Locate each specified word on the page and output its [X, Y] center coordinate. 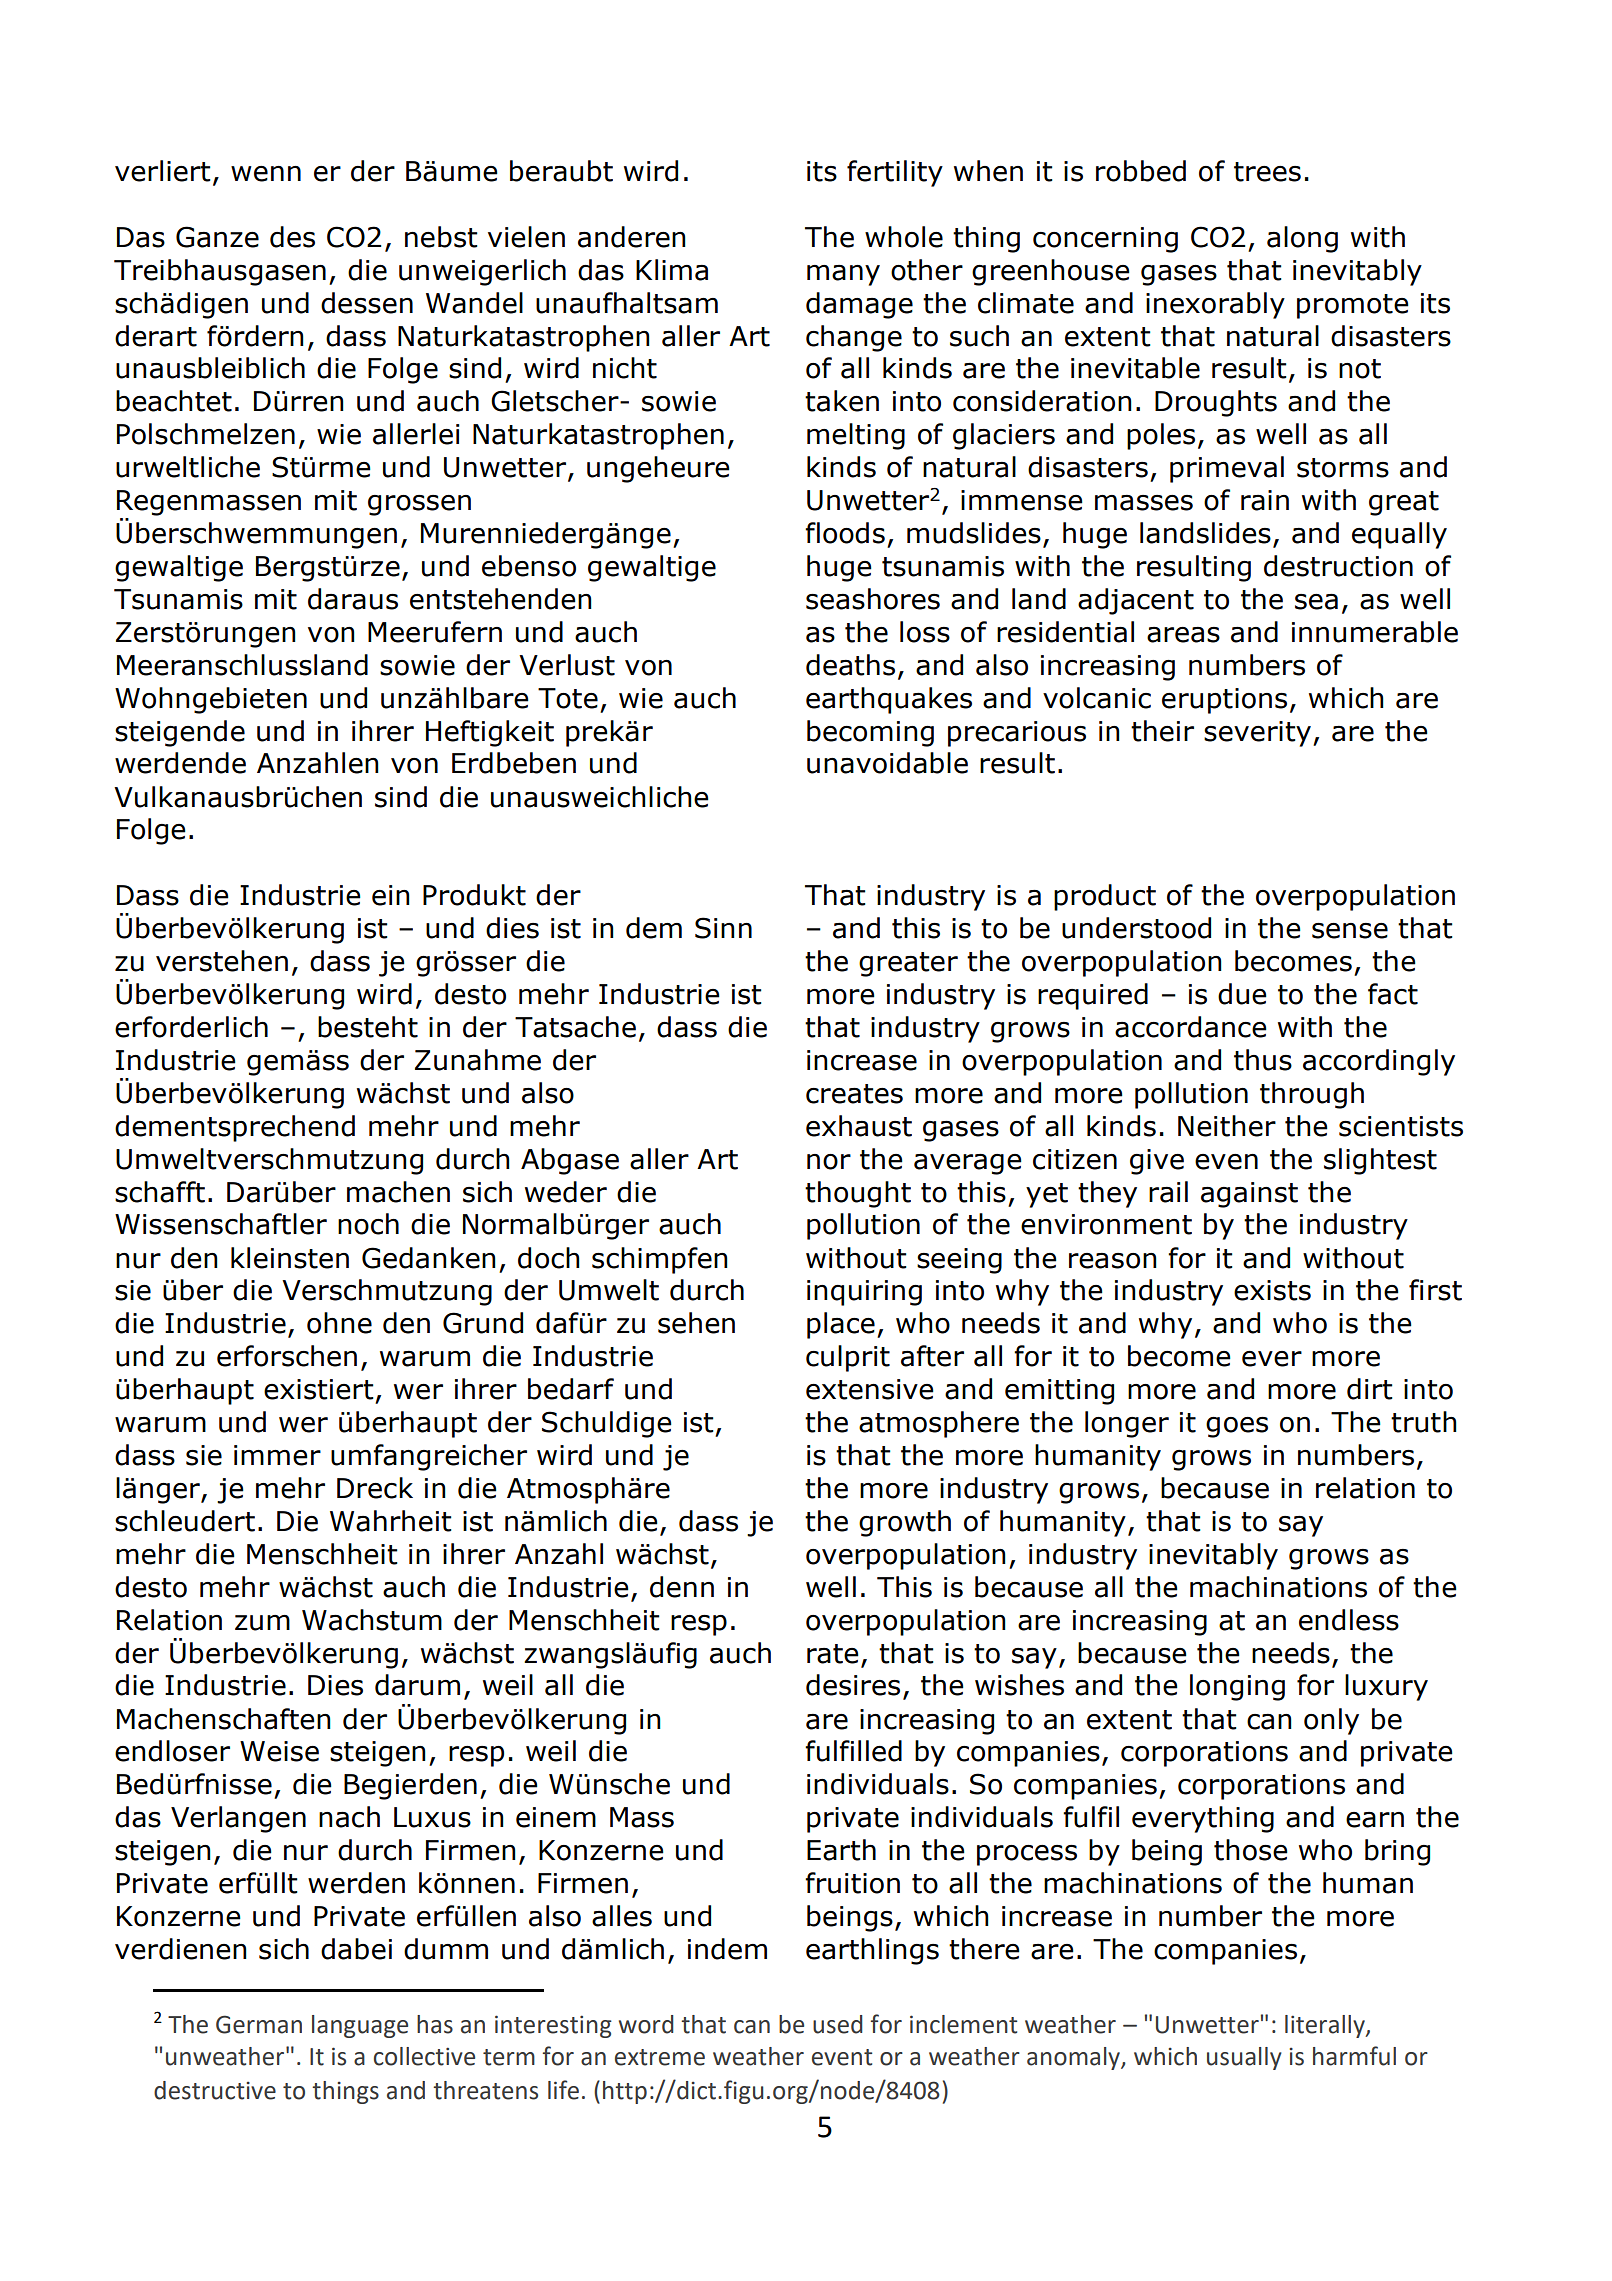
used [838, 2024]
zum [262, 1623]
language [360, 2026]
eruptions [1224, 701]
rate [833, 1654]
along [1302, 239]
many [843, 275]
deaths [850, 665]
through [1312, 1095]
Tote [568, 698]
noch [368, 1224]
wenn [266, 174]
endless [1349, 1620]
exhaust [859, 1126]
